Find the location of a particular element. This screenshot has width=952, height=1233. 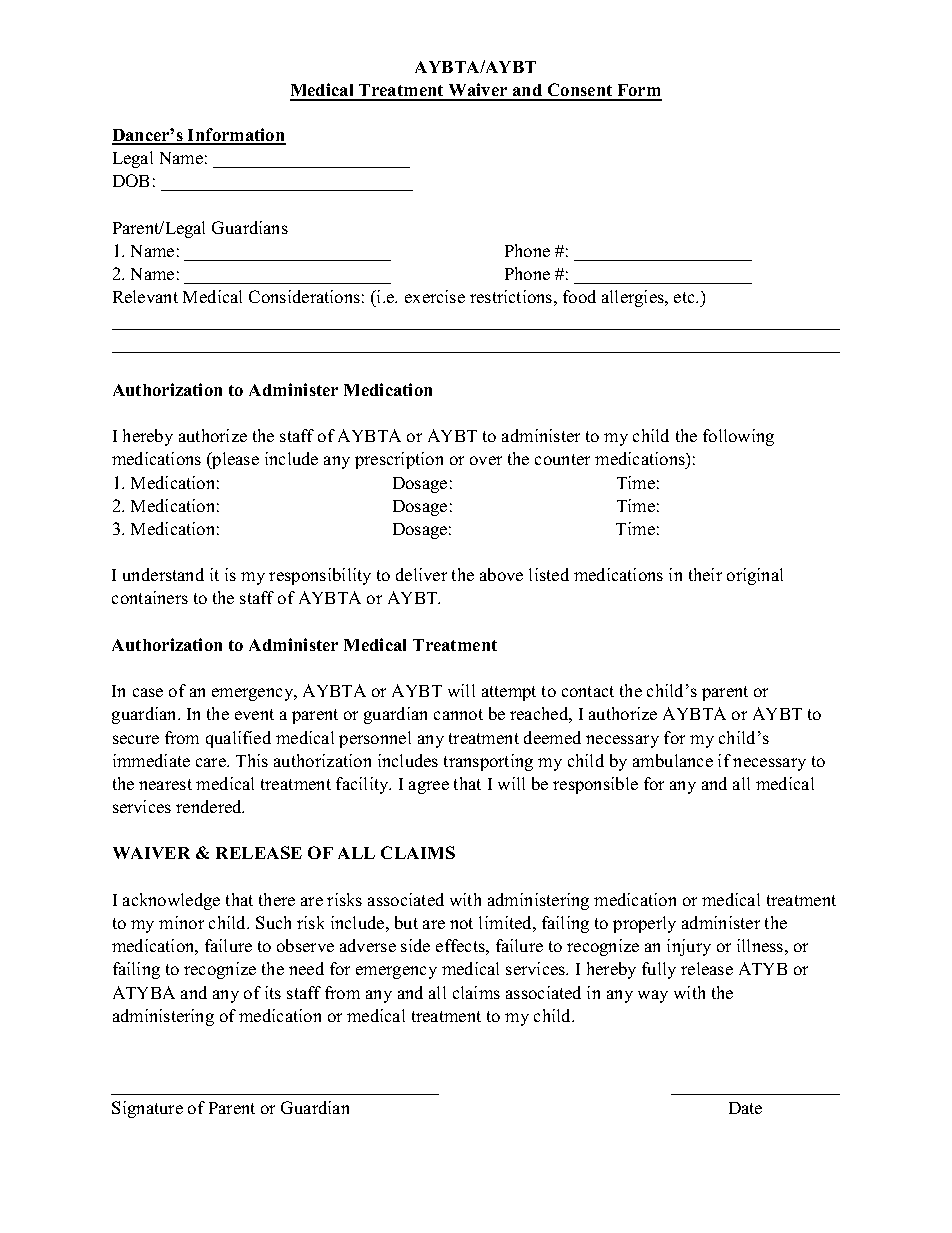

please is located at coordinates (234, 460).
